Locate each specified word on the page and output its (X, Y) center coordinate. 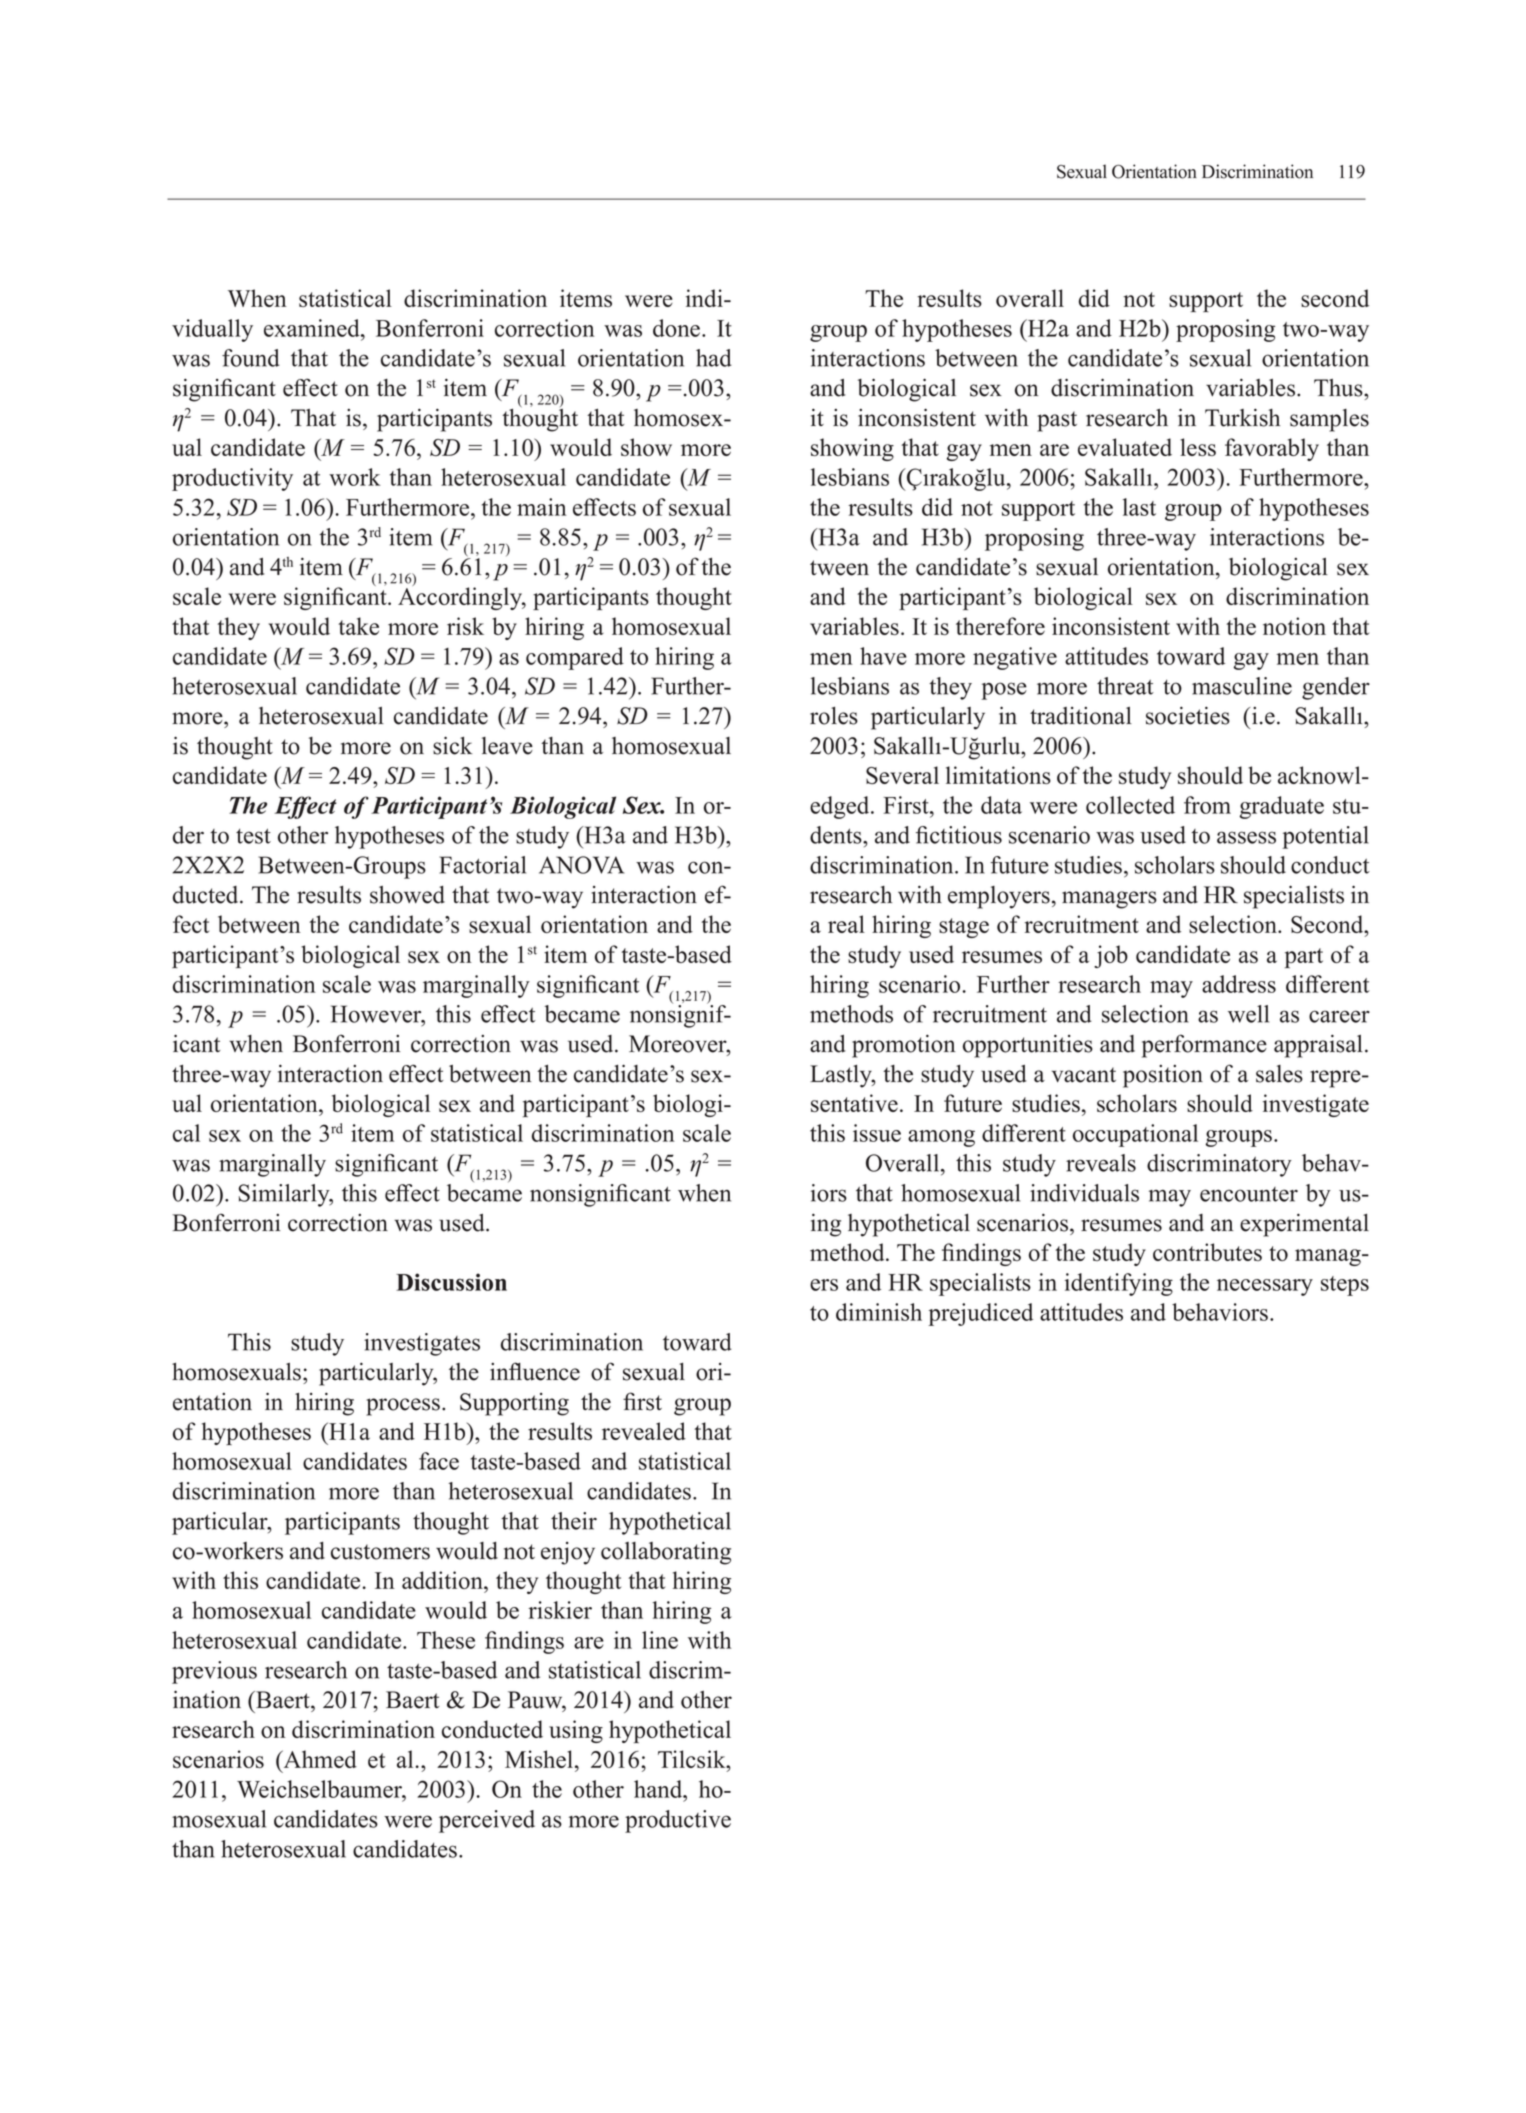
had (714, 358)
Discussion (451, 1282)
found (251, 358)
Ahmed (319, 1759)
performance (1204, 1046)
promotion (903, 1046)
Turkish (1242, 417)
